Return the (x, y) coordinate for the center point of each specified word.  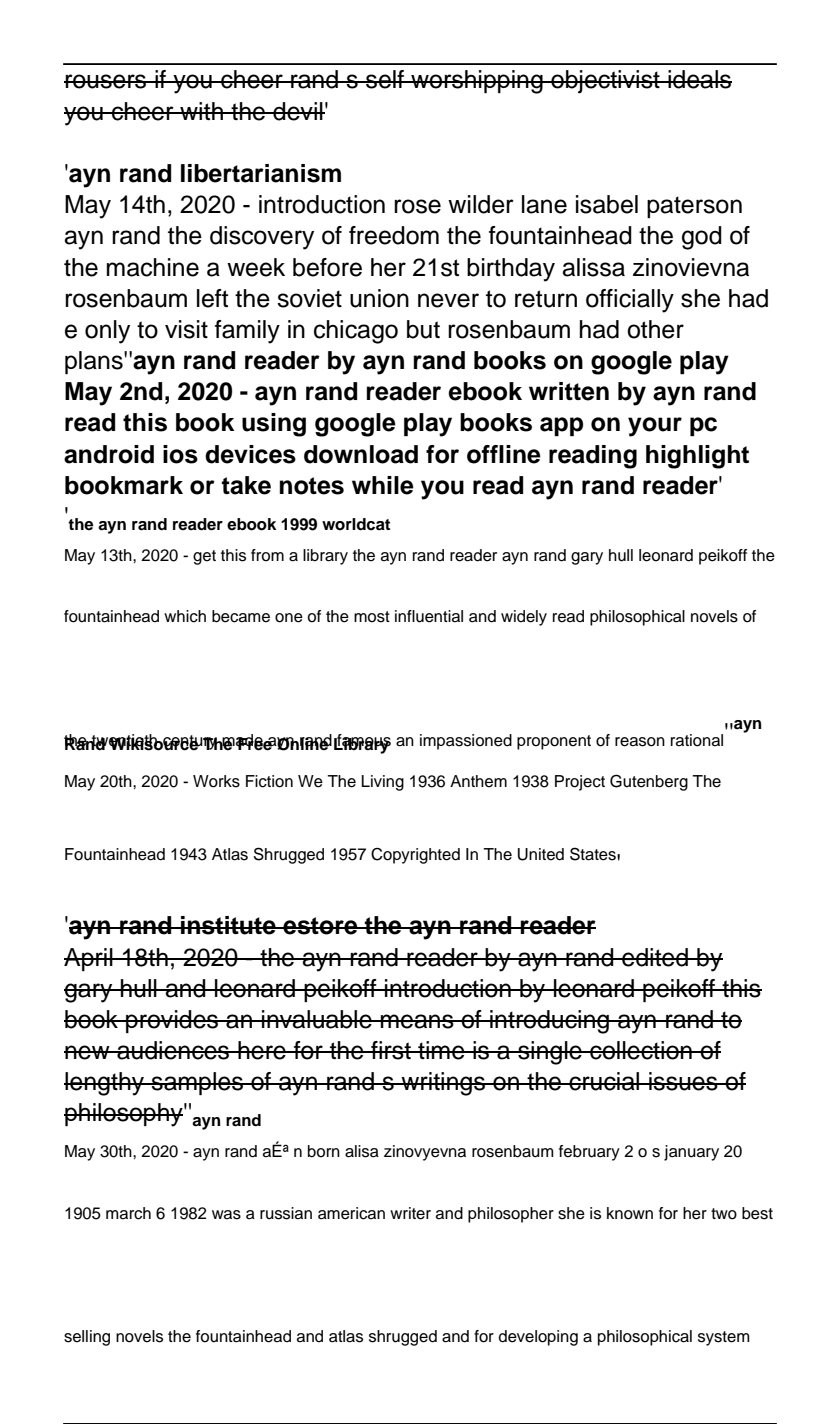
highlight (697, 457)
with (201, 111)
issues (683, 1081)
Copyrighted (415, 855)
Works (216, 781)
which (185, 616)
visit (186, 329)
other (655, 329)
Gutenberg (649, 782)
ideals (699, 79)
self (385, 79)
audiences (173, 1050)
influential (429, 616)
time (441, 1050)
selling (87, 1338)
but (423, 329)
